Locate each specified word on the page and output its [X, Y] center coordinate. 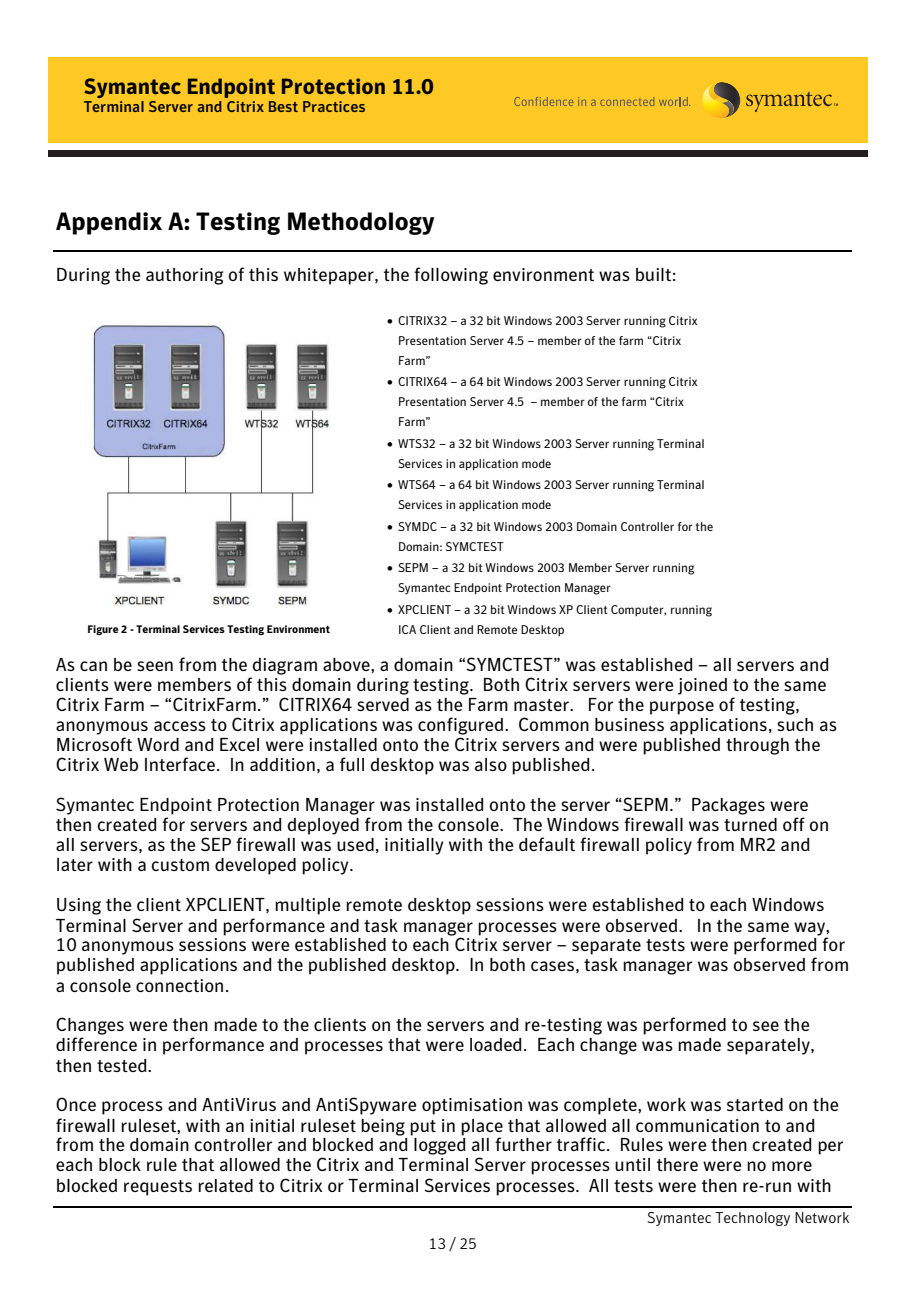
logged [439, 1146]
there [677, 1164]
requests [158, 1188]
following [451, 276]
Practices [334, 106]
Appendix [109, 223]
